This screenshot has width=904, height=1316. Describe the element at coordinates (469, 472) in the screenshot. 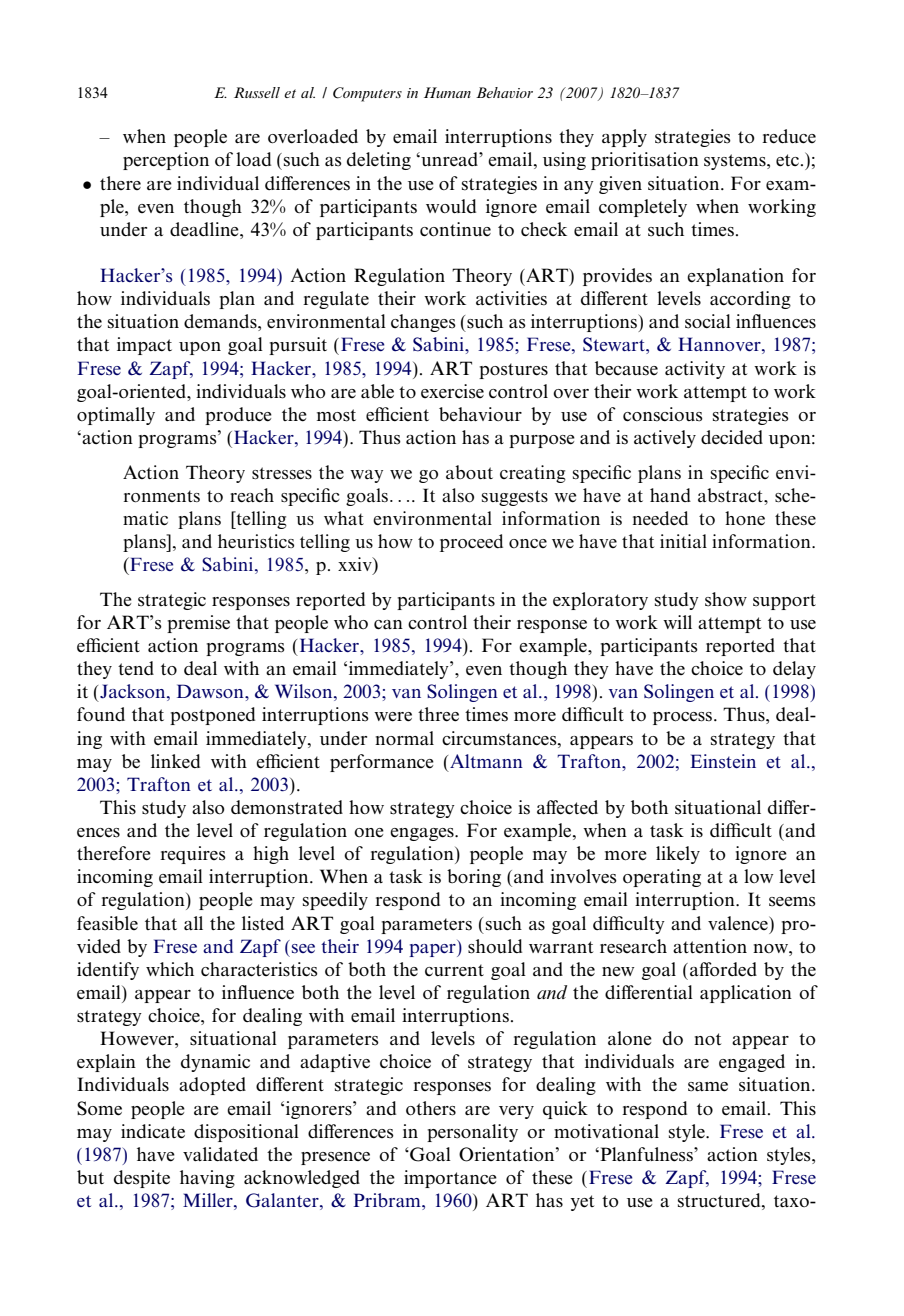

I see `about` at that location.
